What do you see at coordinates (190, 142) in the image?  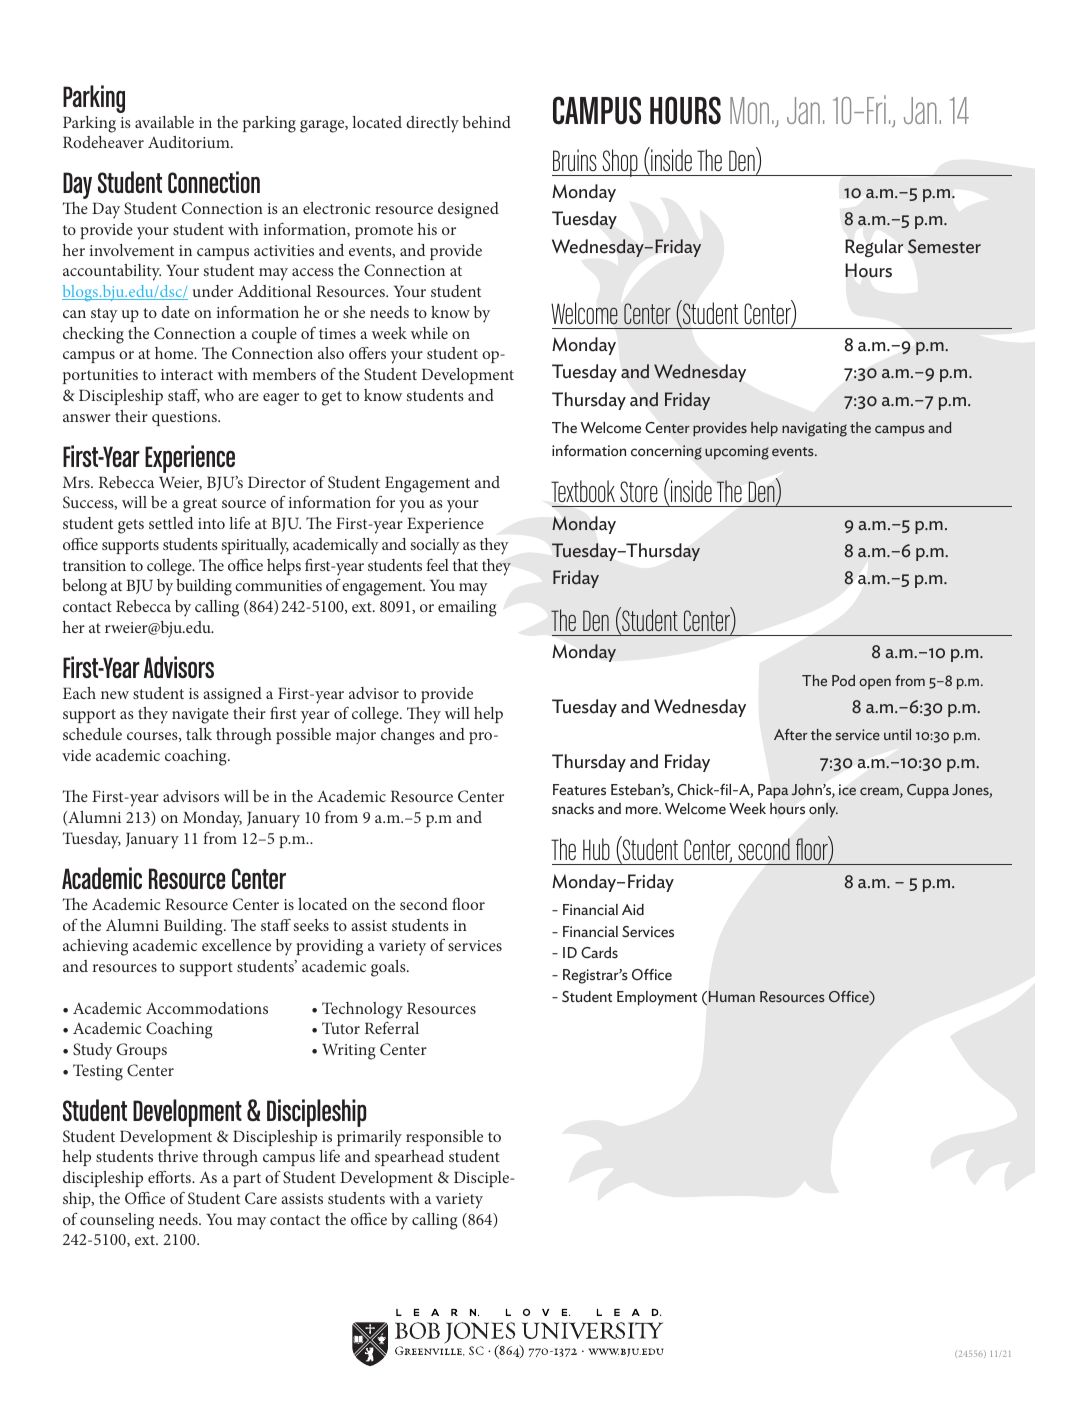 I see `Auditorium` at bounding box center [190, 142].
